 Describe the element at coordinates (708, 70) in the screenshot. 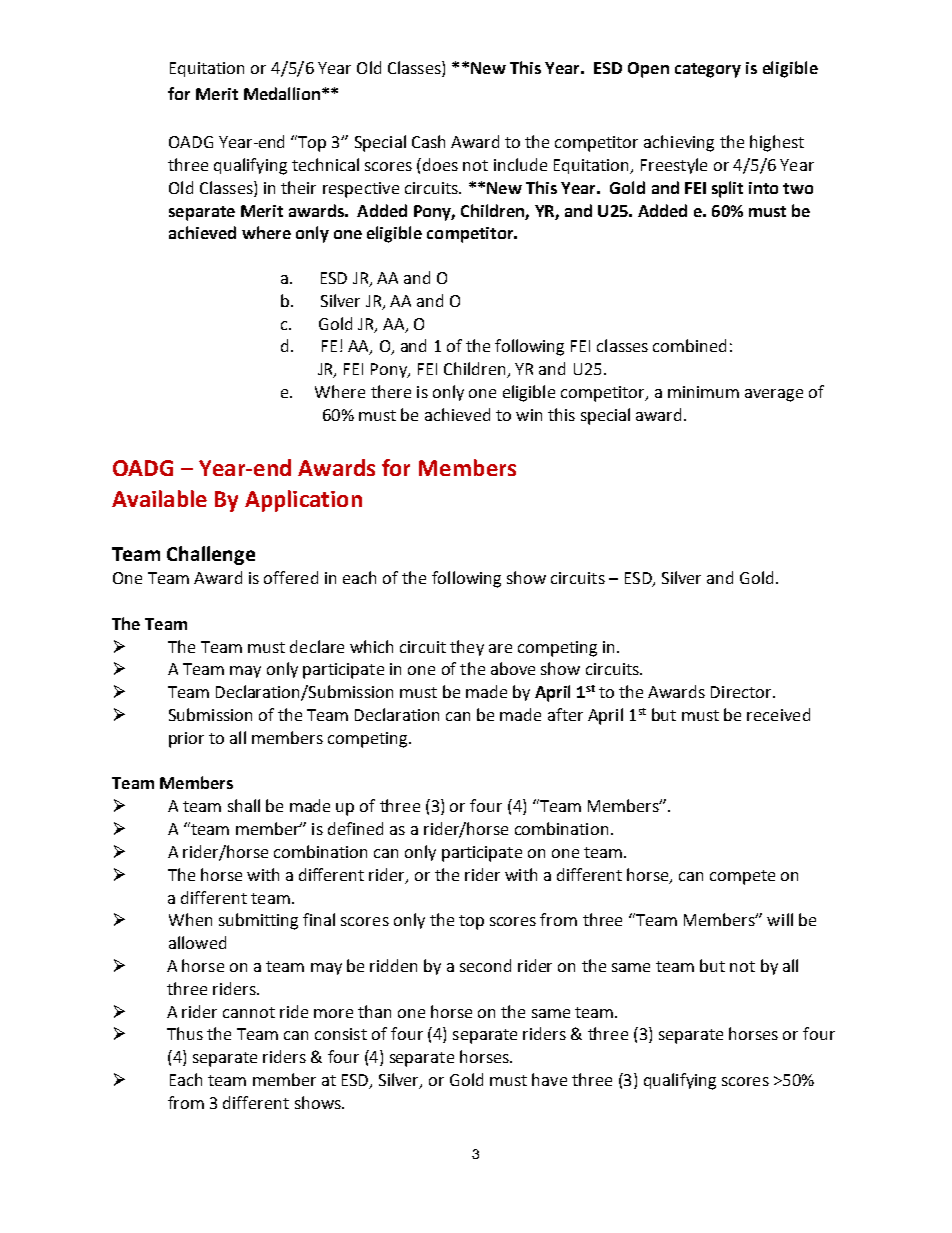

I see `category` at that location.
